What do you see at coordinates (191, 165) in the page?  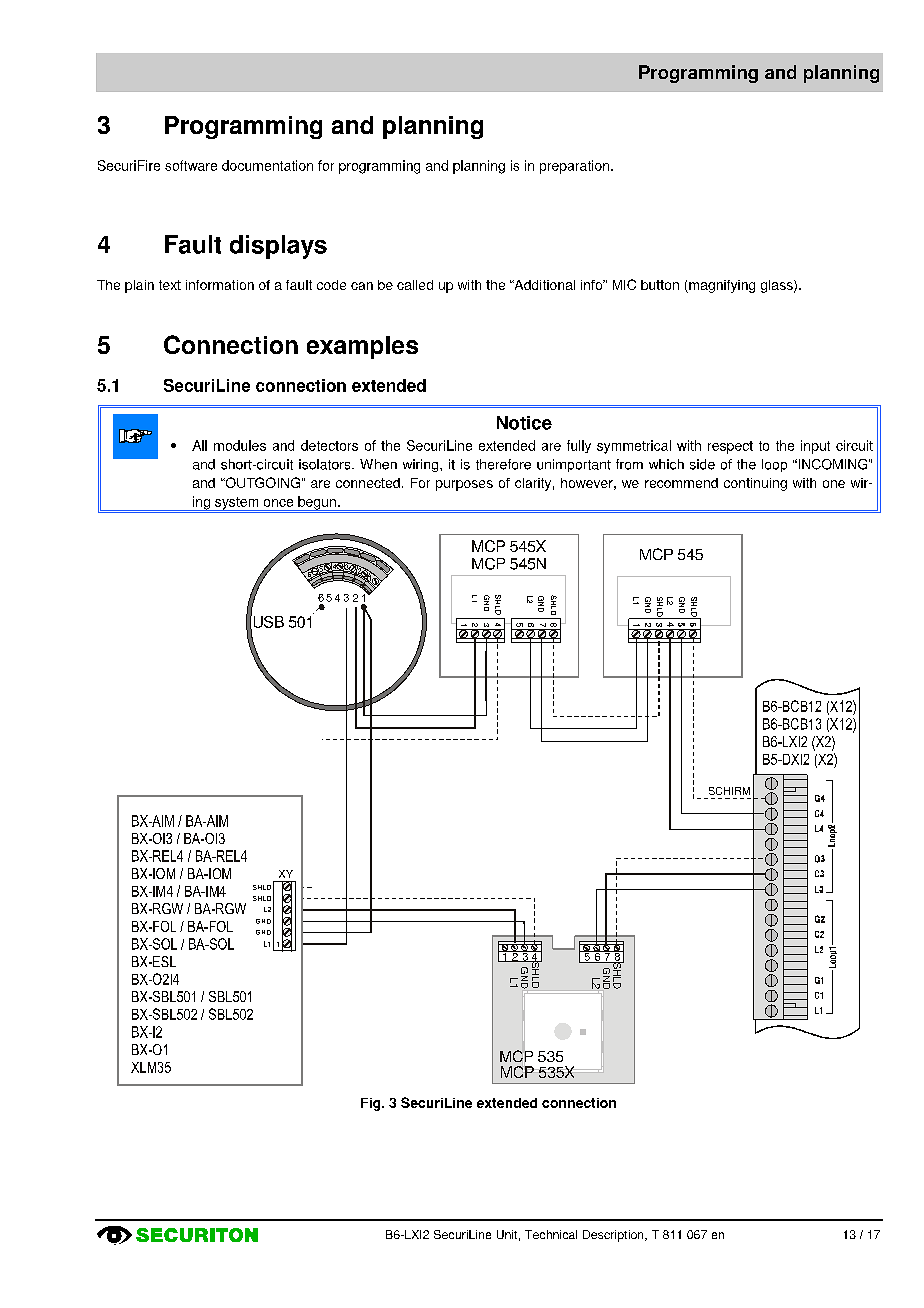 I see `software` at bounding box center [191, 165].
